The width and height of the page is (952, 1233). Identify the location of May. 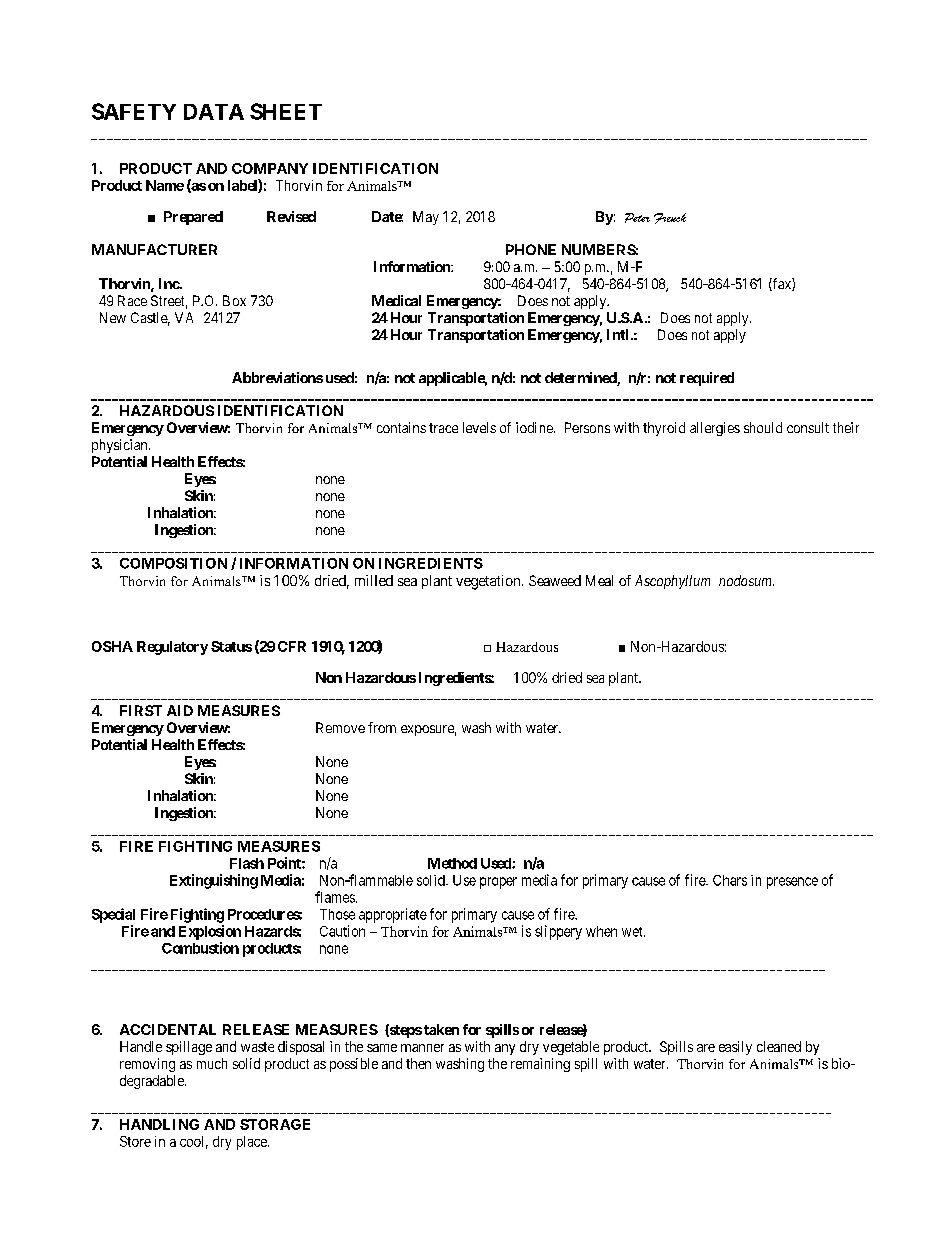
(426, 218).
